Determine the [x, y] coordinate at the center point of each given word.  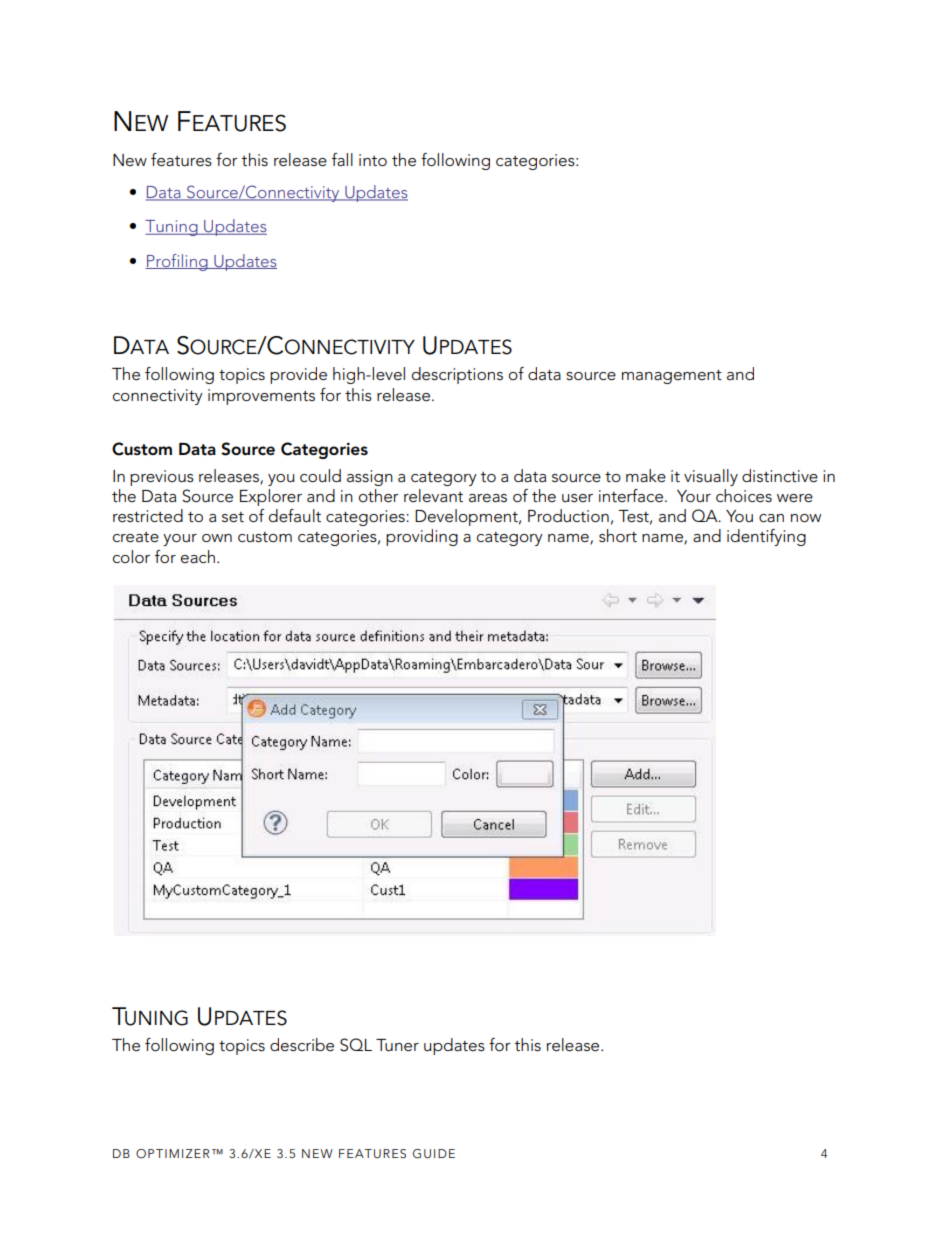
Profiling [177, 262]
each [198, 557]
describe [302, 1045]
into [373, 160]
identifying [766, 537]
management [672, 377]
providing [422, 537]
